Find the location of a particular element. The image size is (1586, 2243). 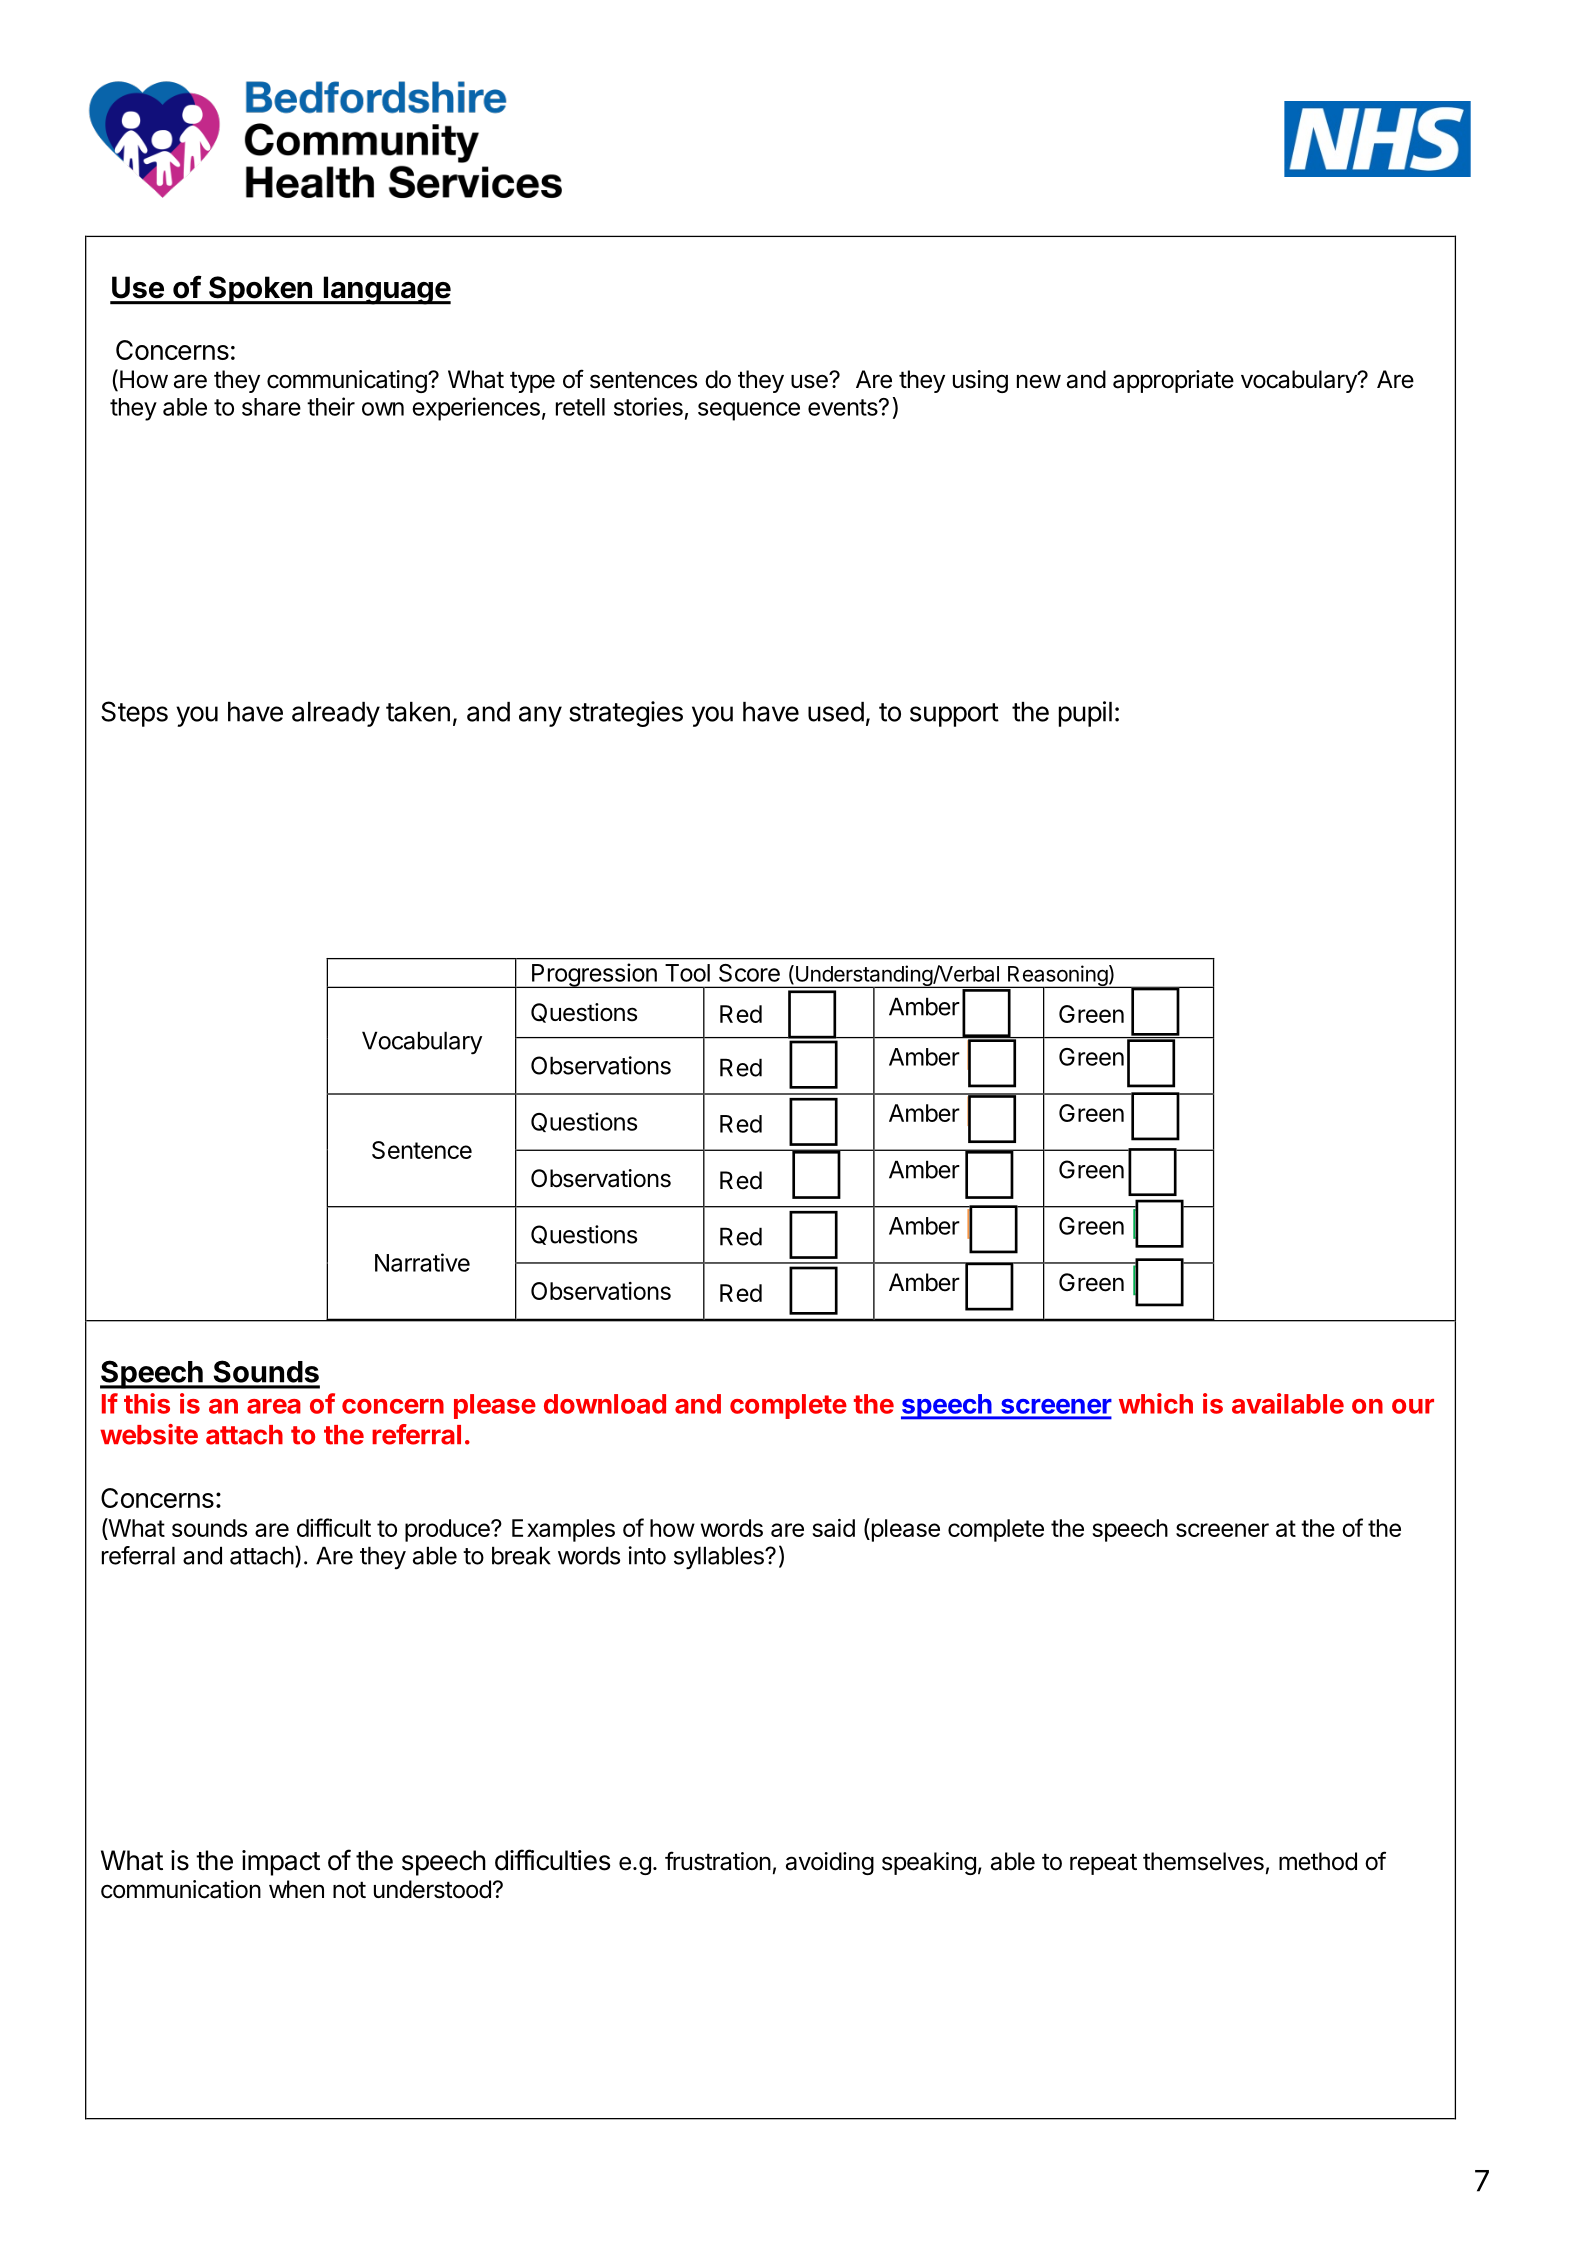

area is located at coordinates (274, 1406).
